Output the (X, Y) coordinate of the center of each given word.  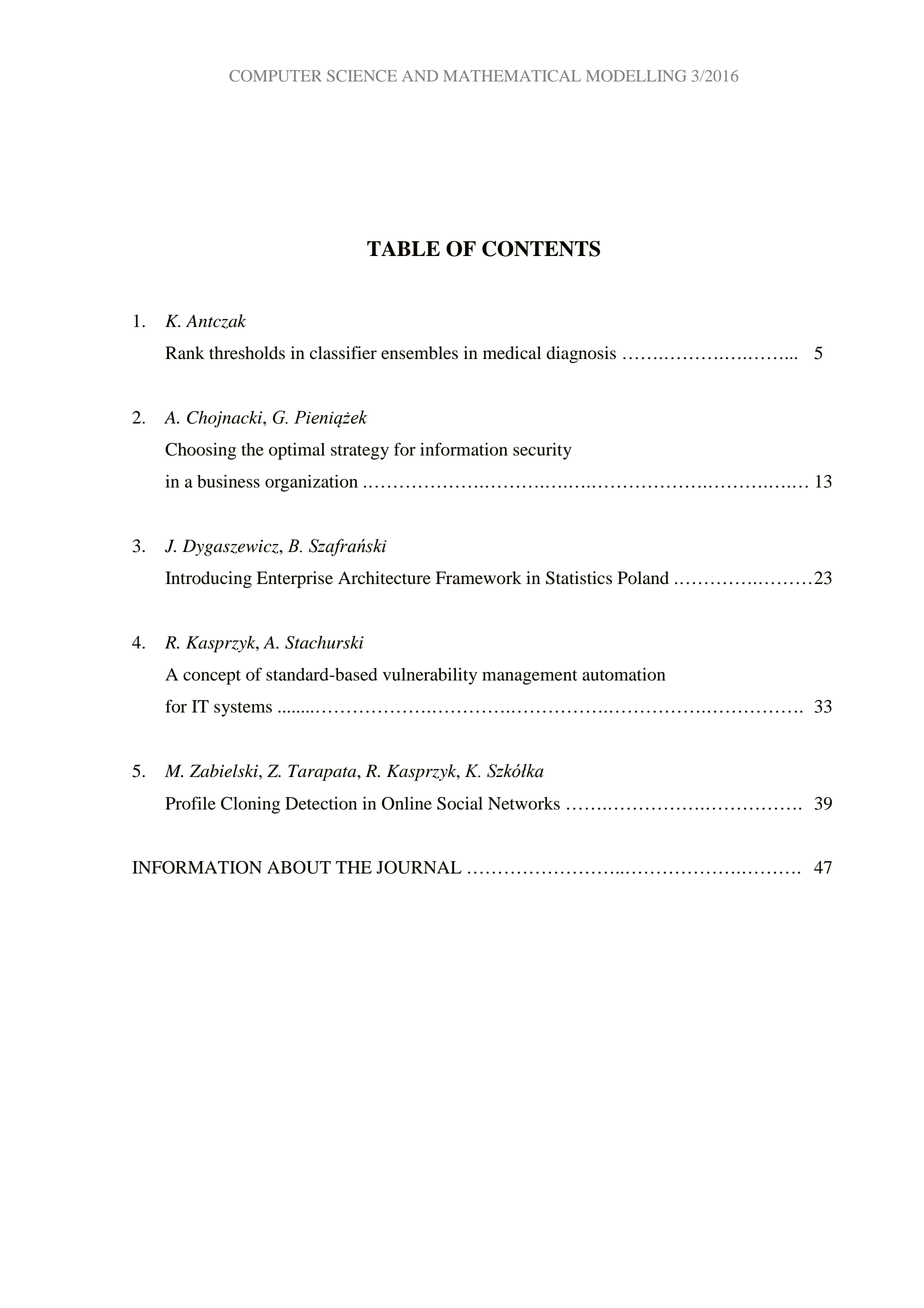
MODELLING (636, 76)
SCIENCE (362, 76)
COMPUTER (275, 76)
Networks (524, 803)
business (228, 481)
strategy (360, 452)
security (542, 451)
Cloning (250, 805)
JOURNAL (419, 867)
